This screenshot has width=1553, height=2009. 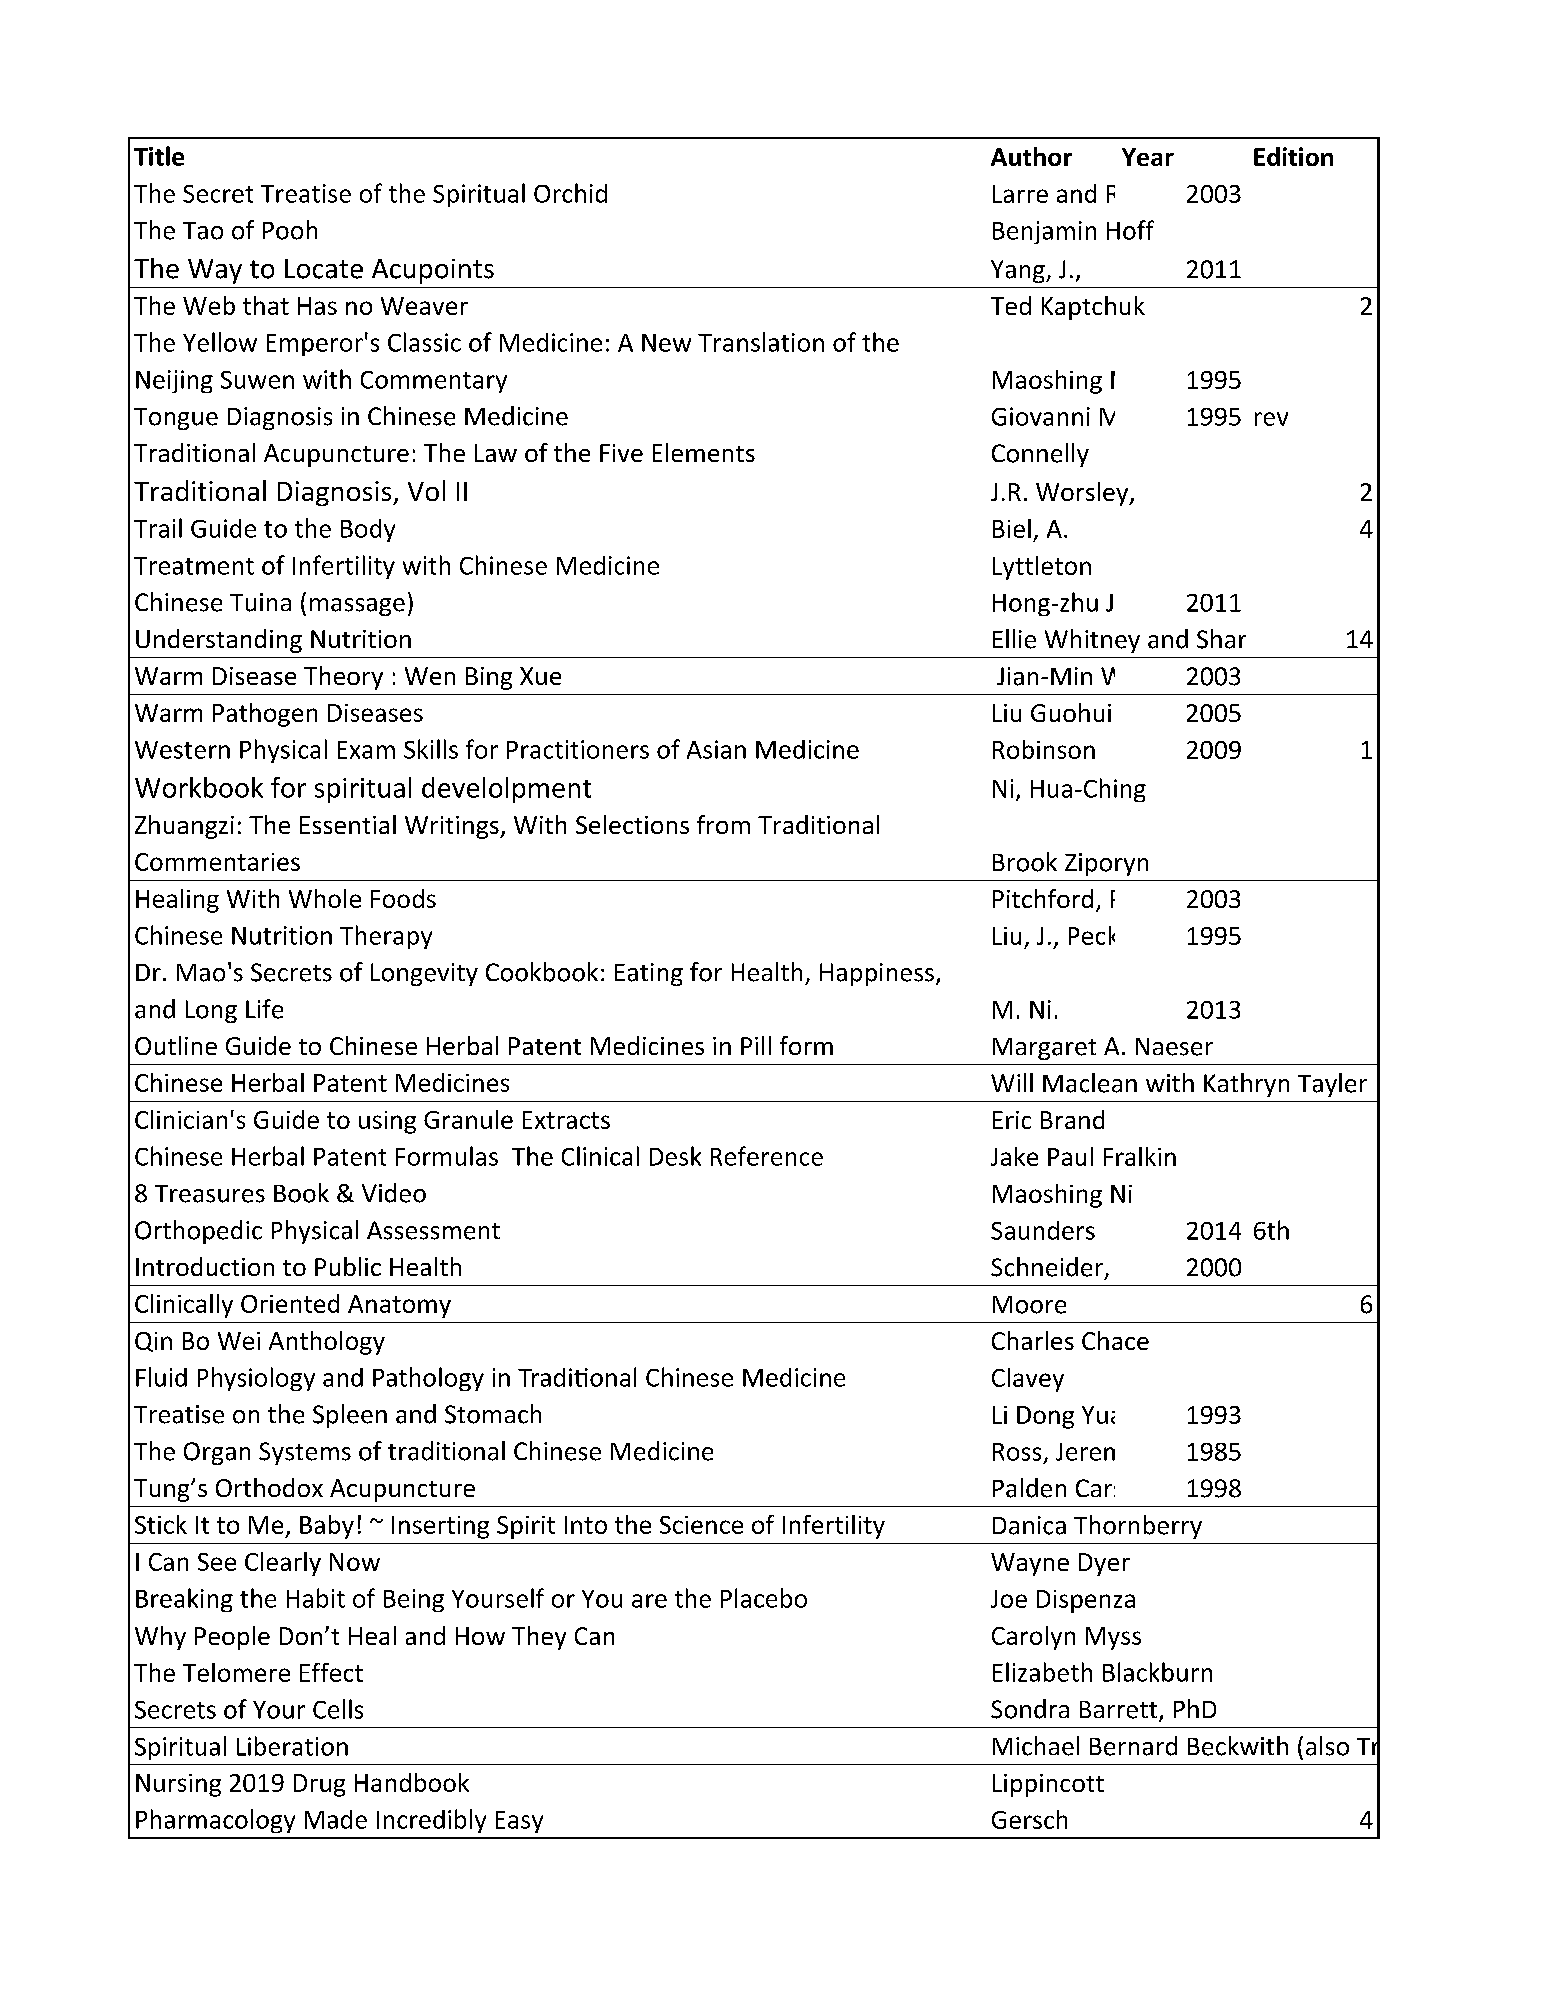 What do you see at coordinates (1221, 639) in the screenshot?
I see `Shar` at bounding box center [1221, 639].
